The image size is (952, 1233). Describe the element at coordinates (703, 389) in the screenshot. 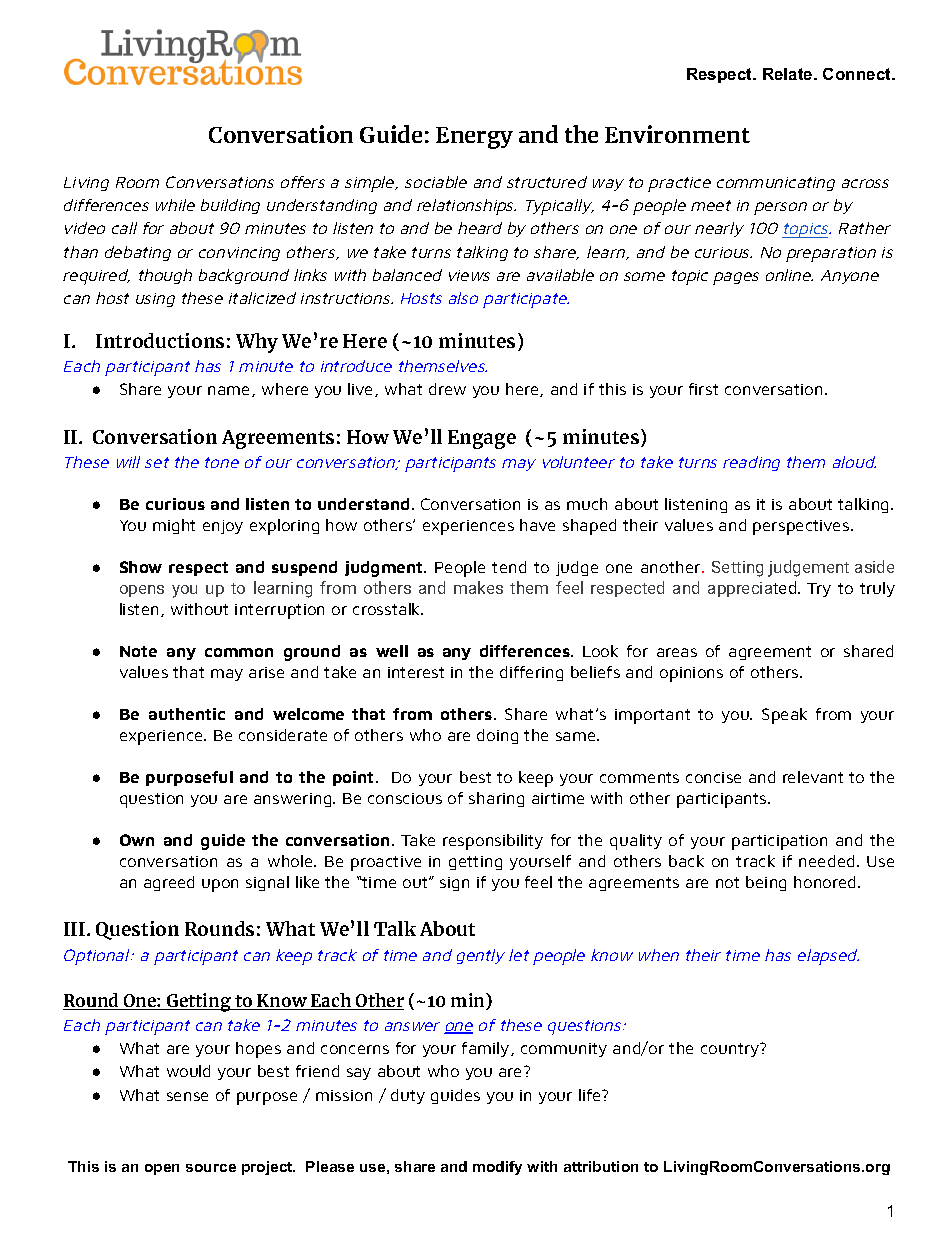

I see `first` at that location.
